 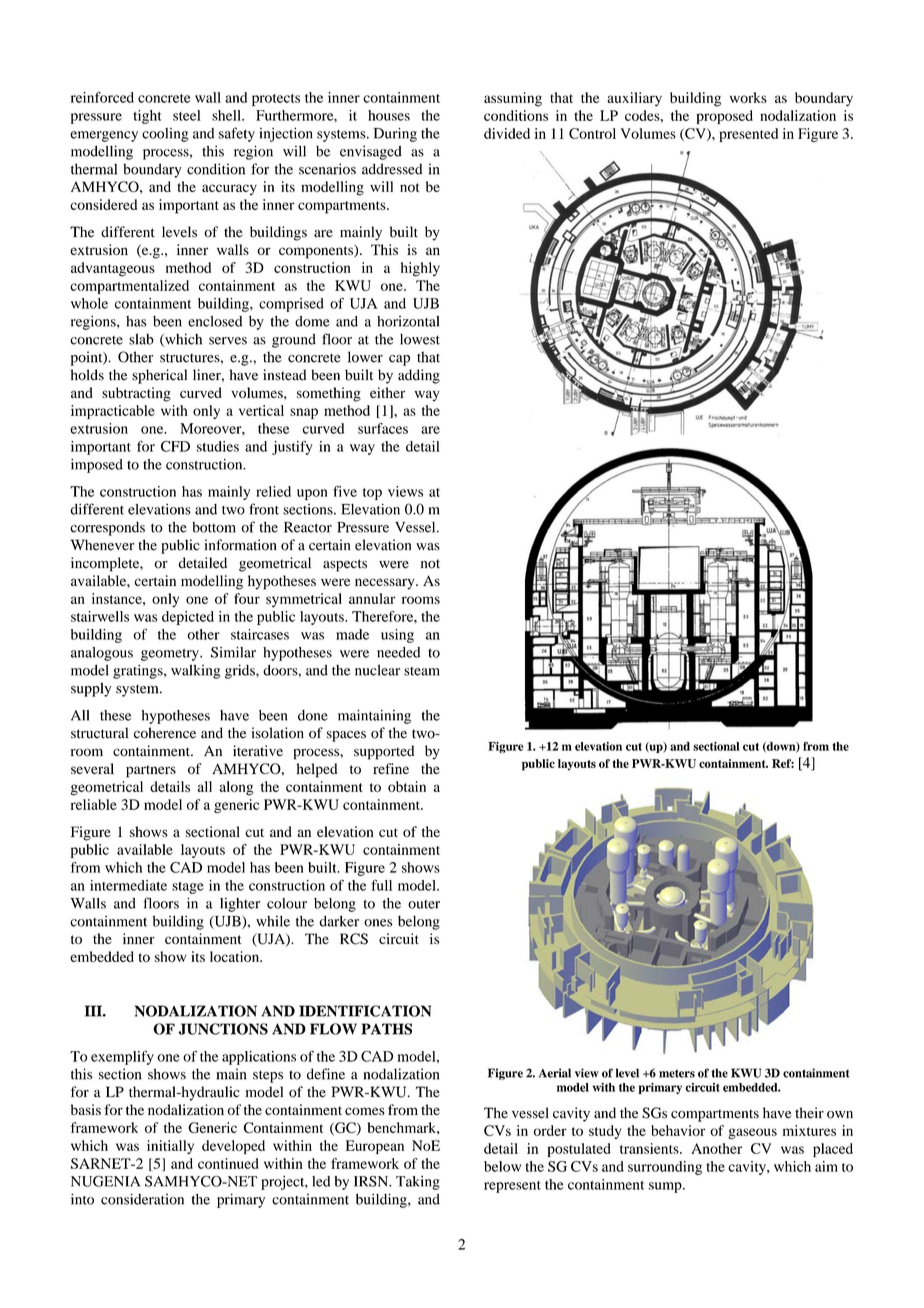 What do you see at coordinates (175, 446) in the image?
I see `CFD` at bounding box center [175, 446].
